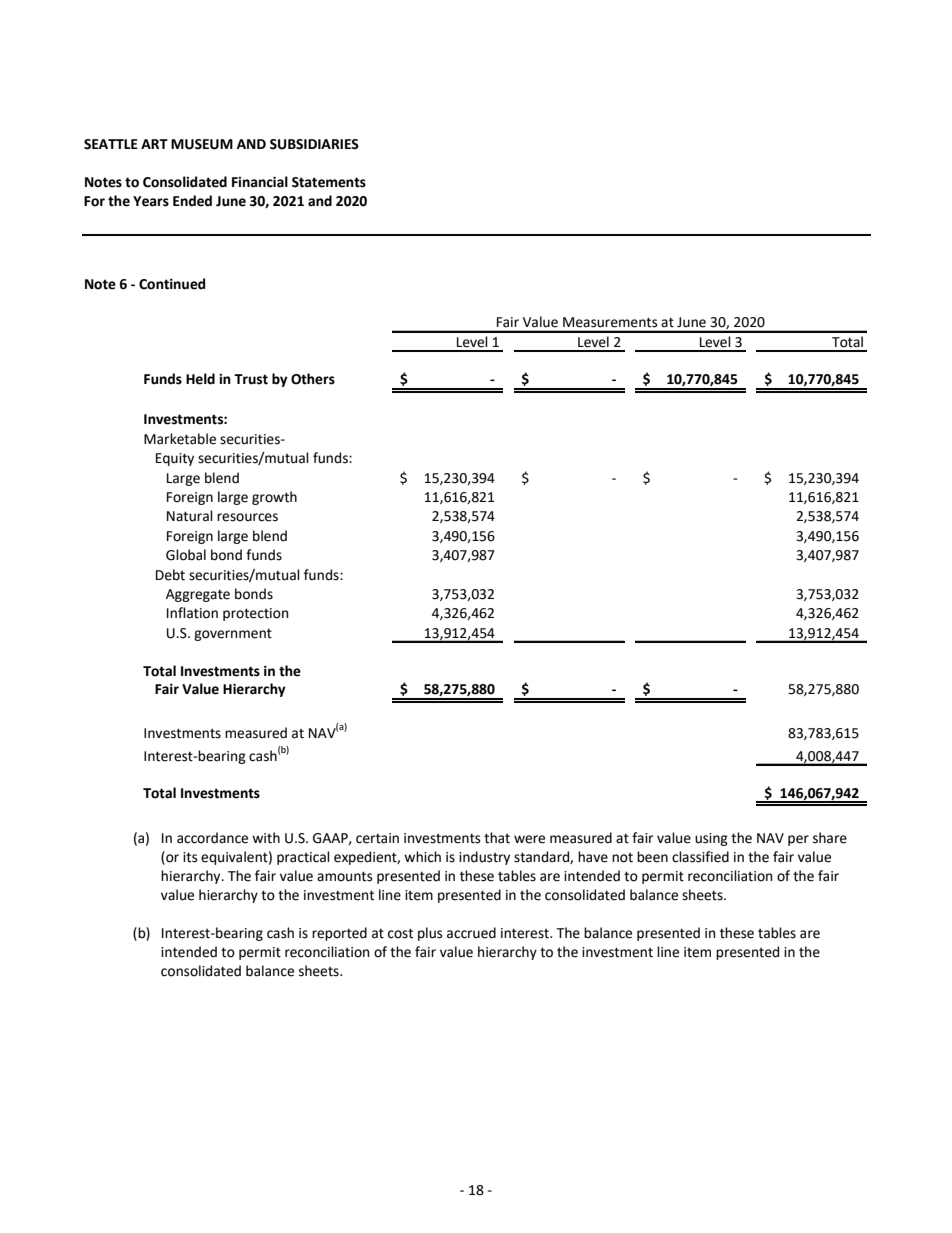  I want to click on accrued, so click(471, 933).
